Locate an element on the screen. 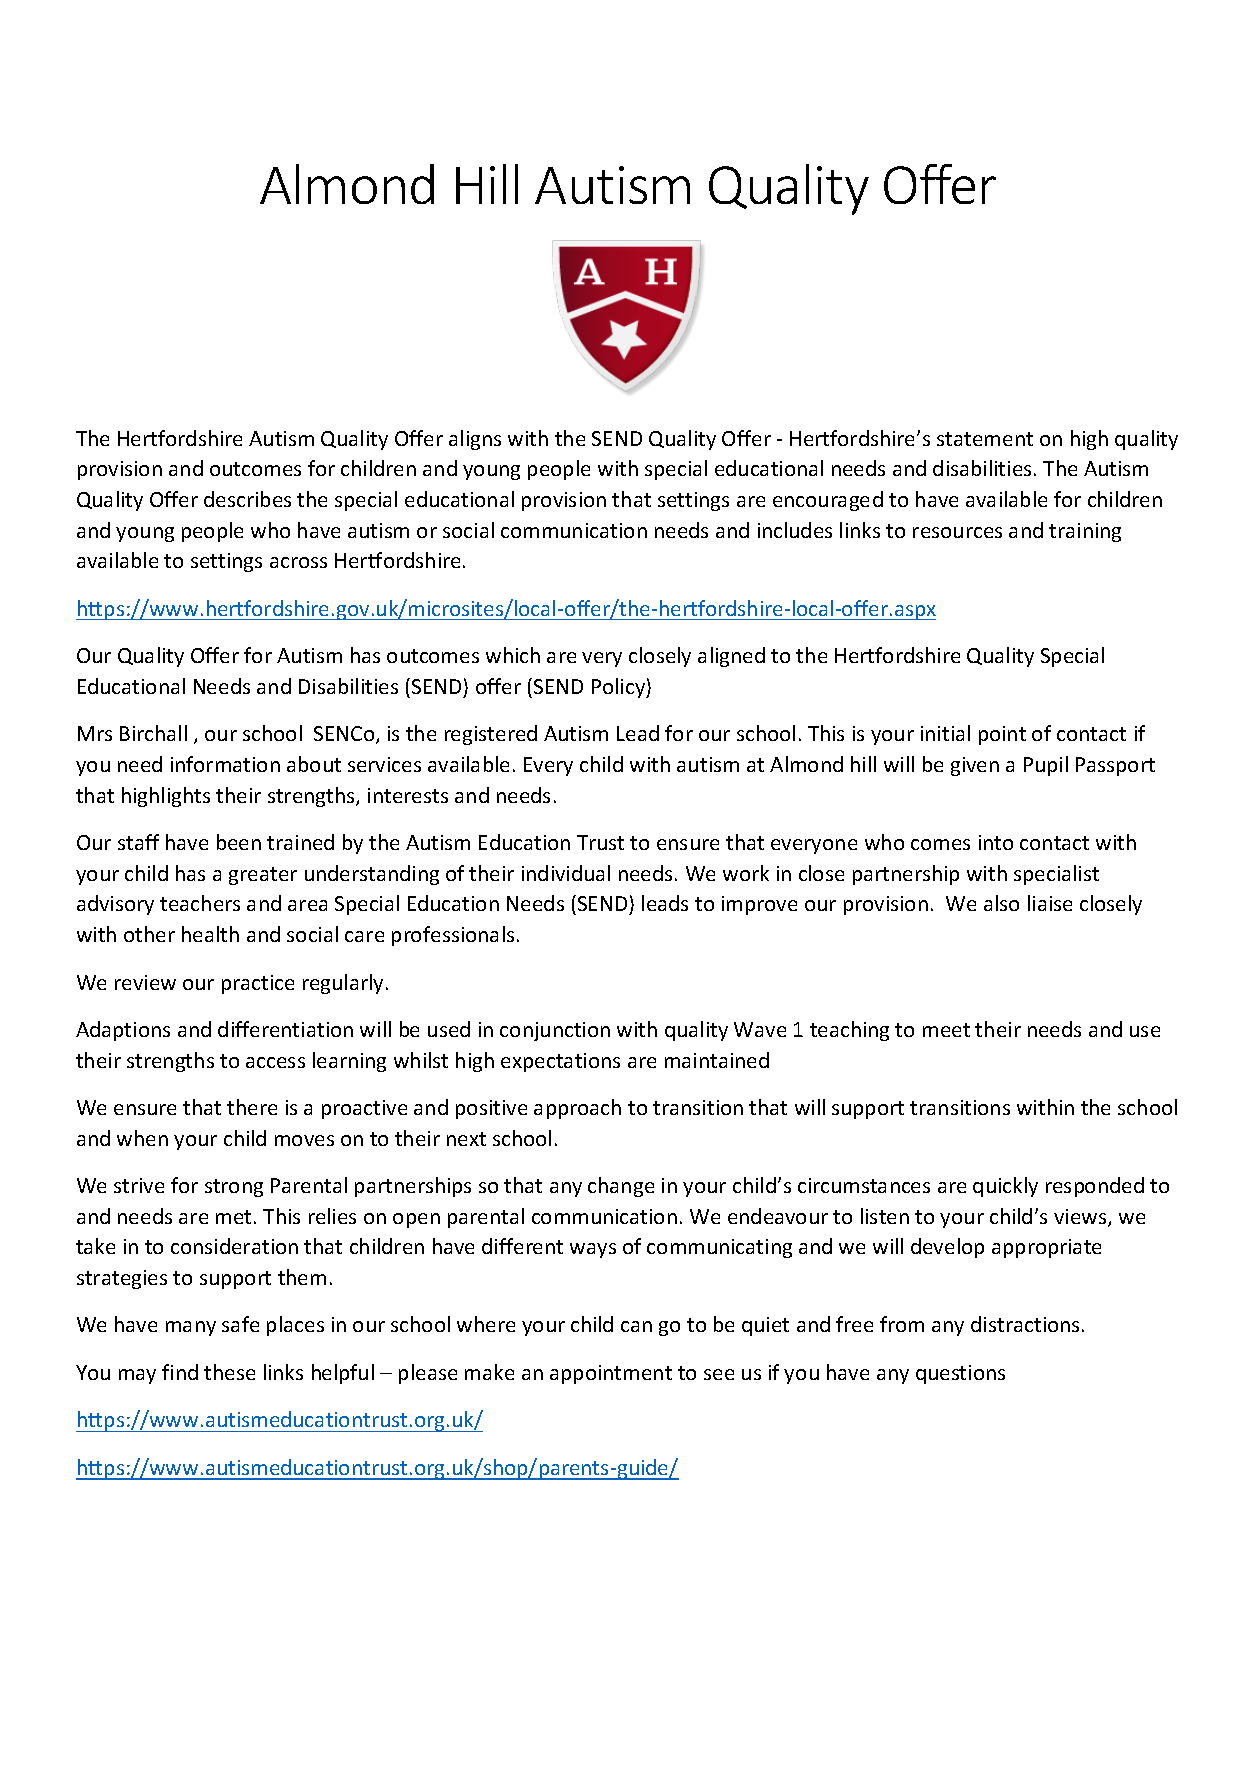 The width and height of the screenshot is (1257, 1778). statement is located at coordinates (985, 439).
